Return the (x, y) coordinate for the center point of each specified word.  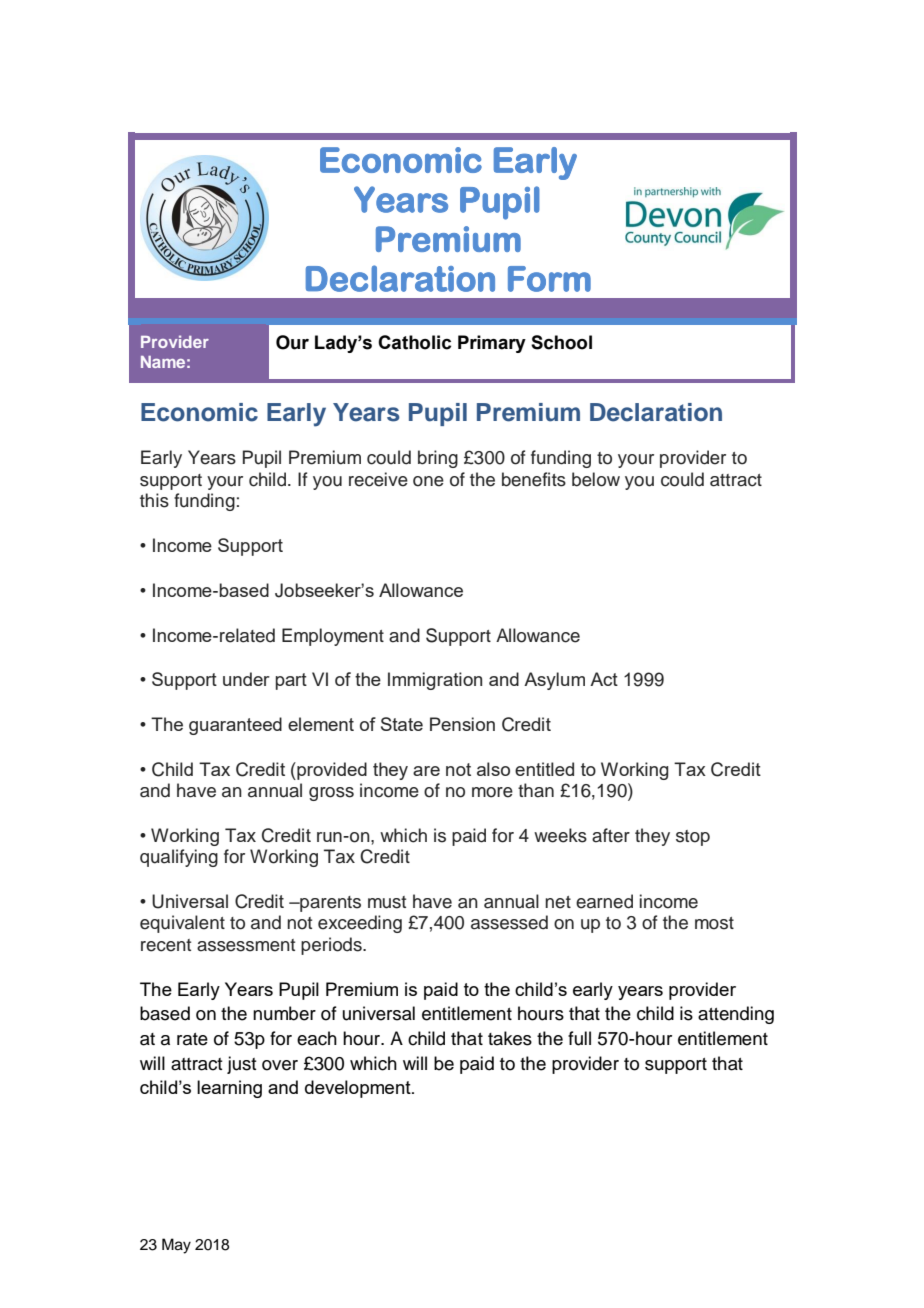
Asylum (554, 681)
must (387, 902)
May (176, 1246)
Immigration (435, 681)
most (714, 923)
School (561, 342)
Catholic (414, 342)
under (246, 679)
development (359, 1089)
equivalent (182, 924)
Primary (492, 344)
